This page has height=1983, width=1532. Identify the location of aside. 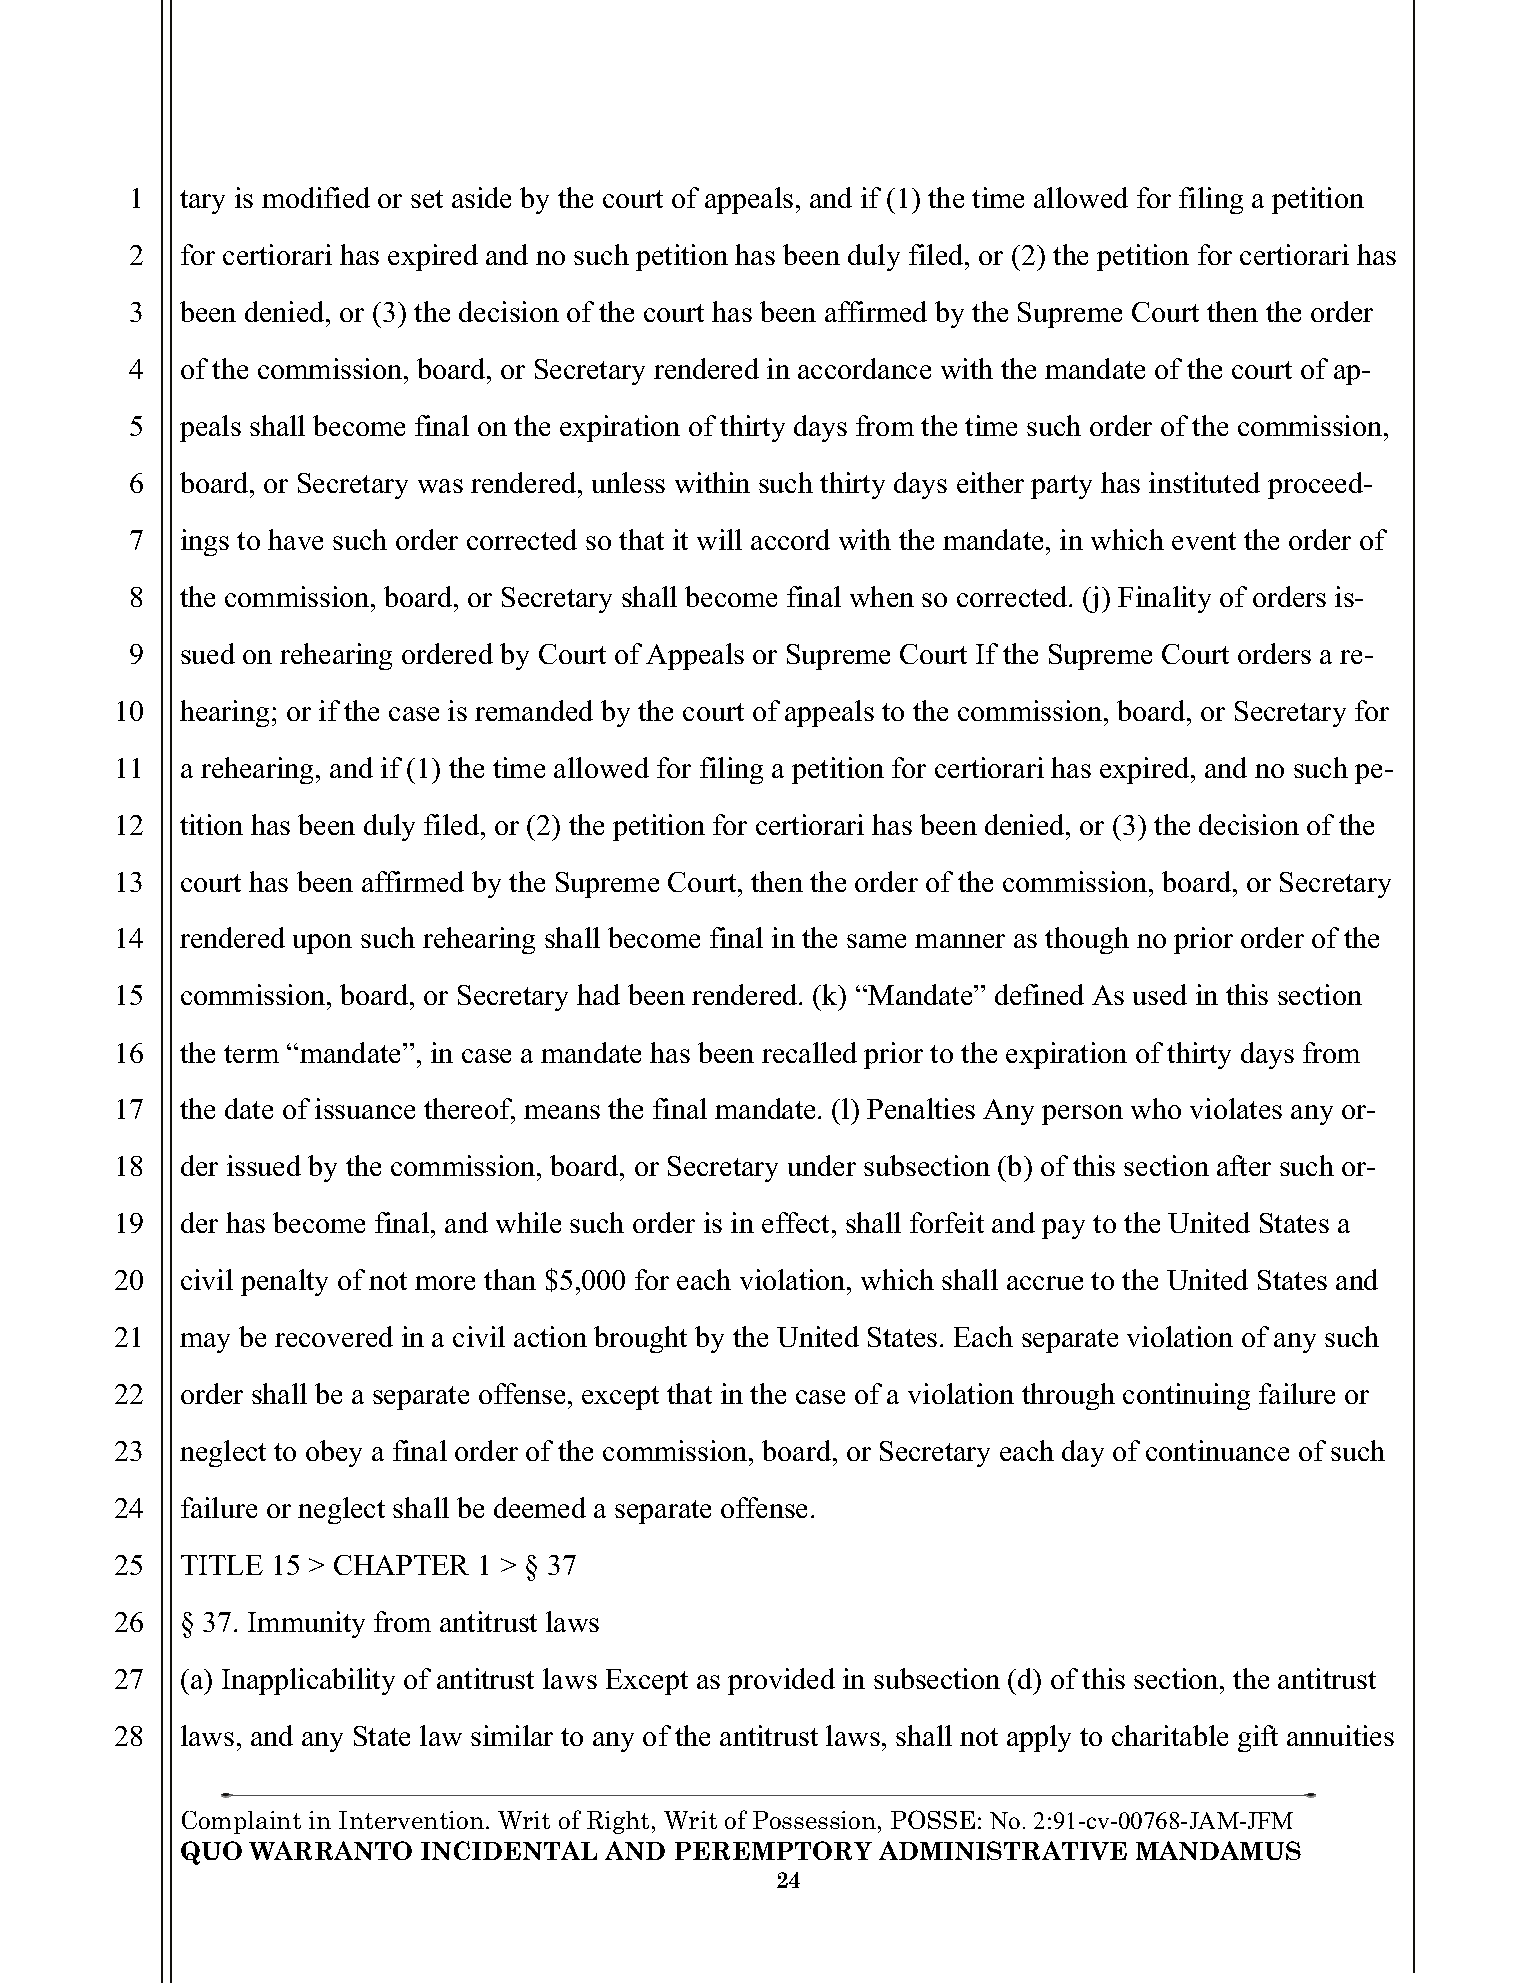
(481, 197).
